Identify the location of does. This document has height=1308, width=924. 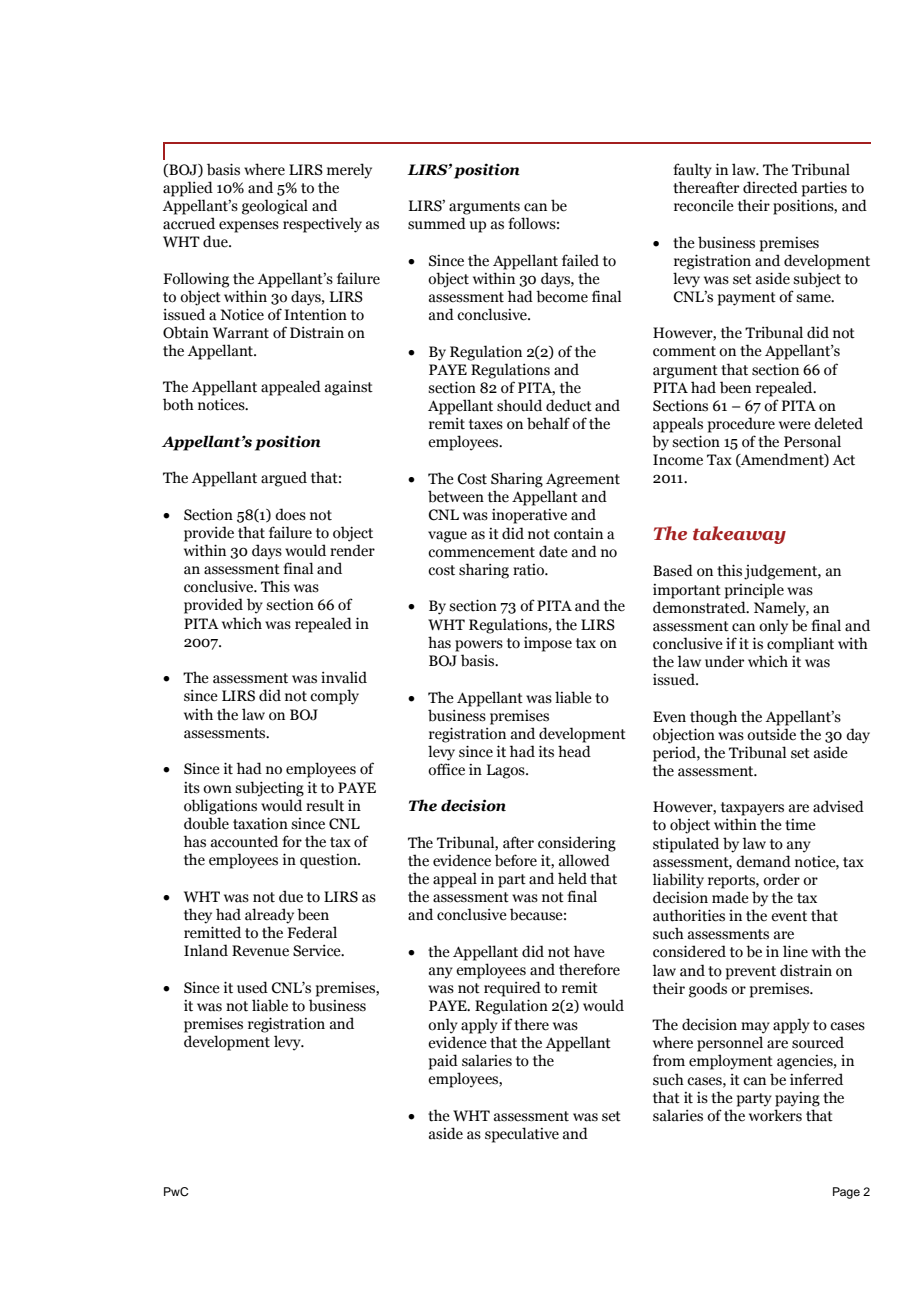
(290, 514).
